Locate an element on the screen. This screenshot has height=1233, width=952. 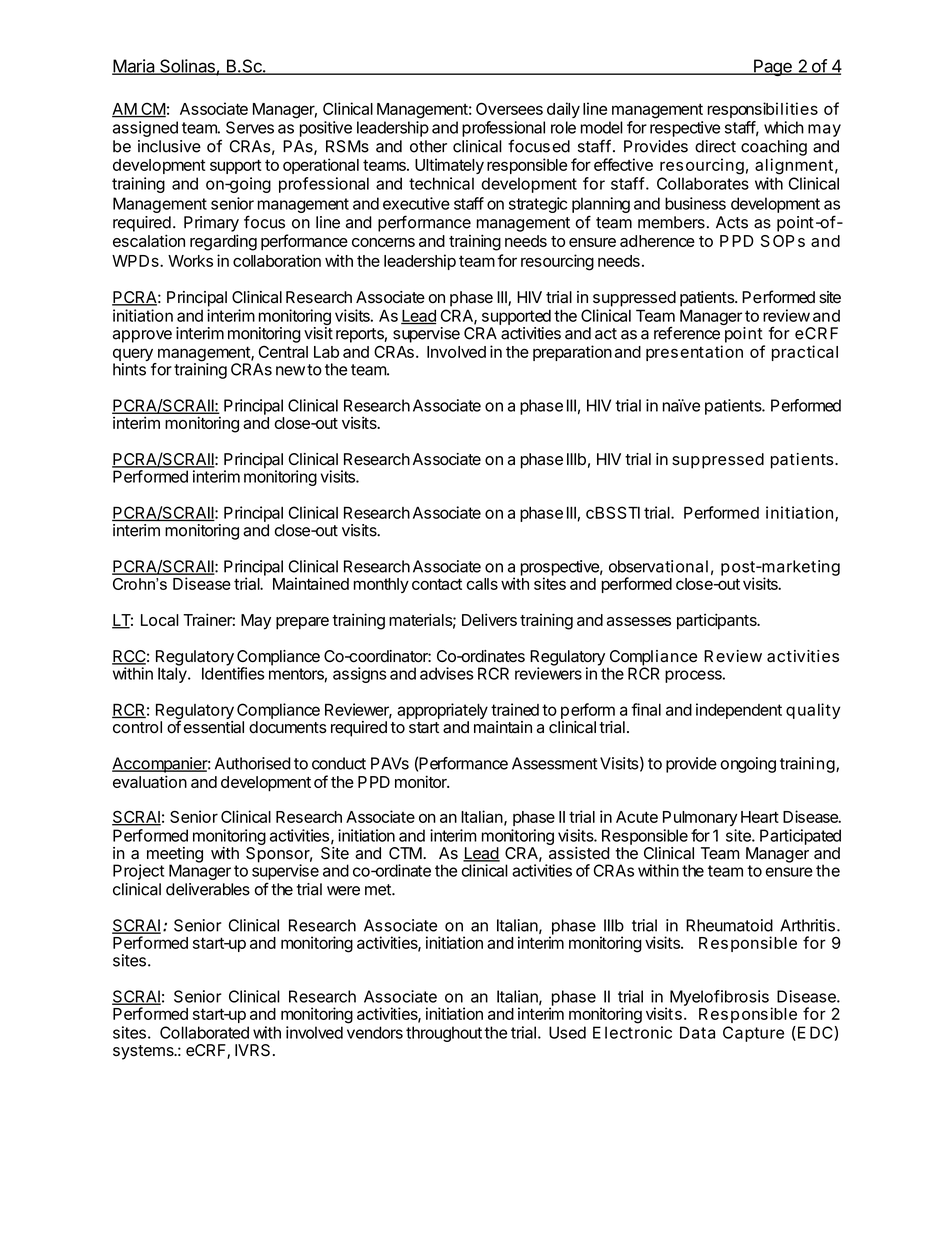
responsibilities is located at coordinates (763, 110).
